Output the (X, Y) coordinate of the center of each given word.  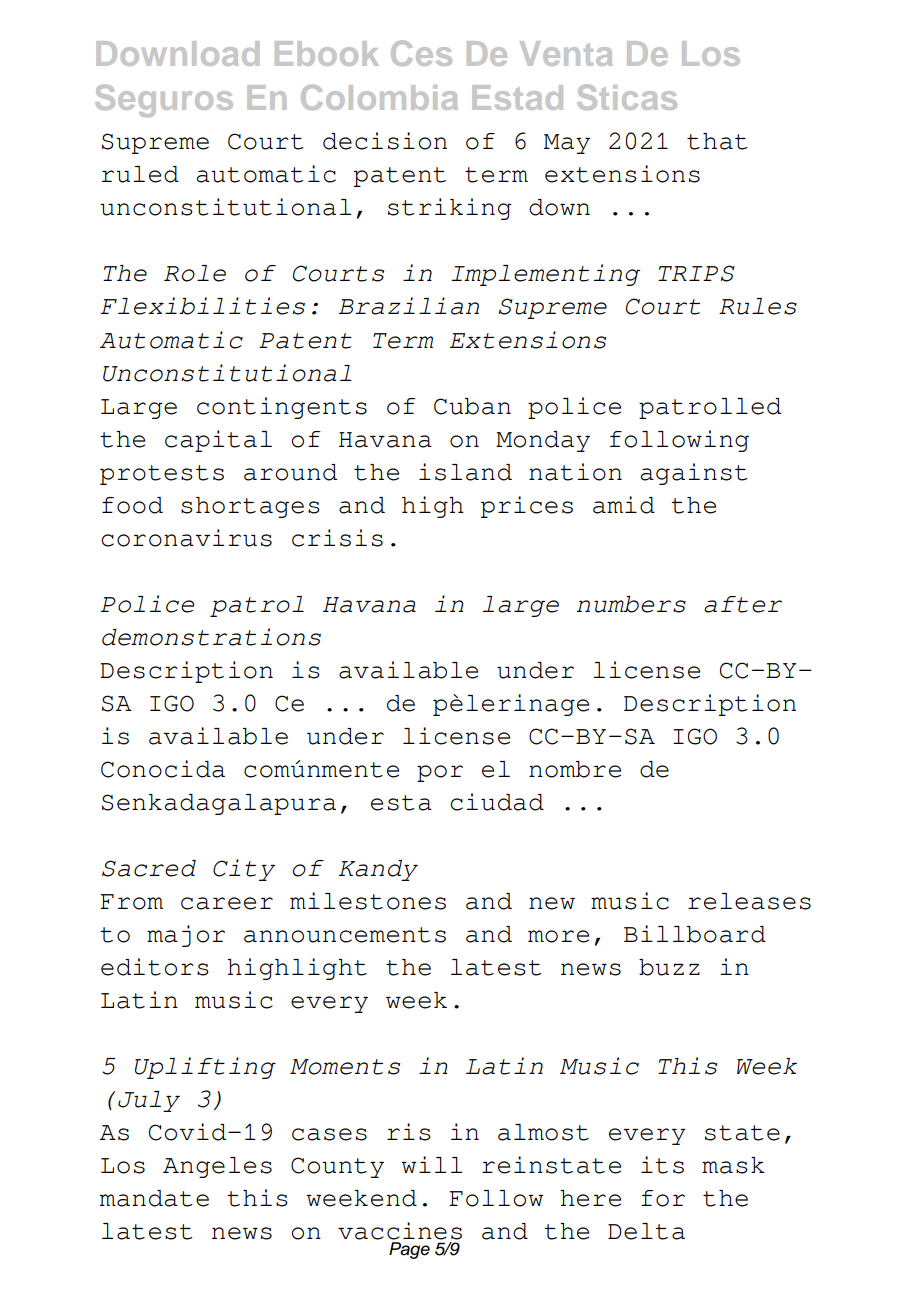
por (440, 773)
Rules (758, 306)
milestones (368, 901)
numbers (631, 604)
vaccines (400, 1231)
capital (218, 441)
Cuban (472, 406)
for (663, 1198)
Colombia (379, 97)
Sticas (627, 97)
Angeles (217, 1167)
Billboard (695, 934)
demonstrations (211, 637)
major (186, 936)
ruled (140, 174)
